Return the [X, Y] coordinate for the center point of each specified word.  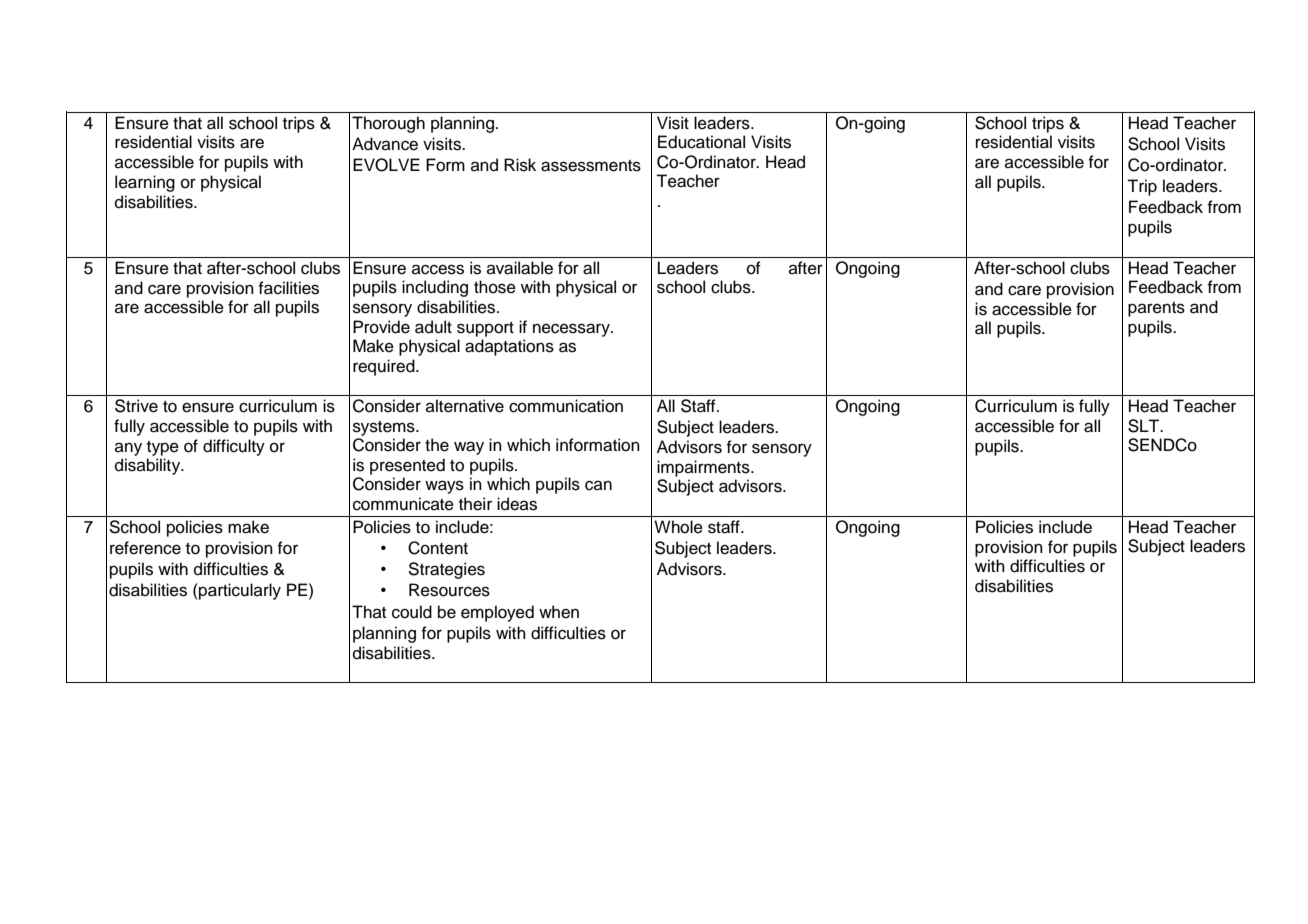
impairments [704, 468]
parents [1156, 309]
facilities [289, 288]
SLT [1144, 426]
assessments [591, 166]
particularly [239, 591]
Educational [701, 142]
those [495, 287]
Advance [385, 144]
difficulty [234, 447]
